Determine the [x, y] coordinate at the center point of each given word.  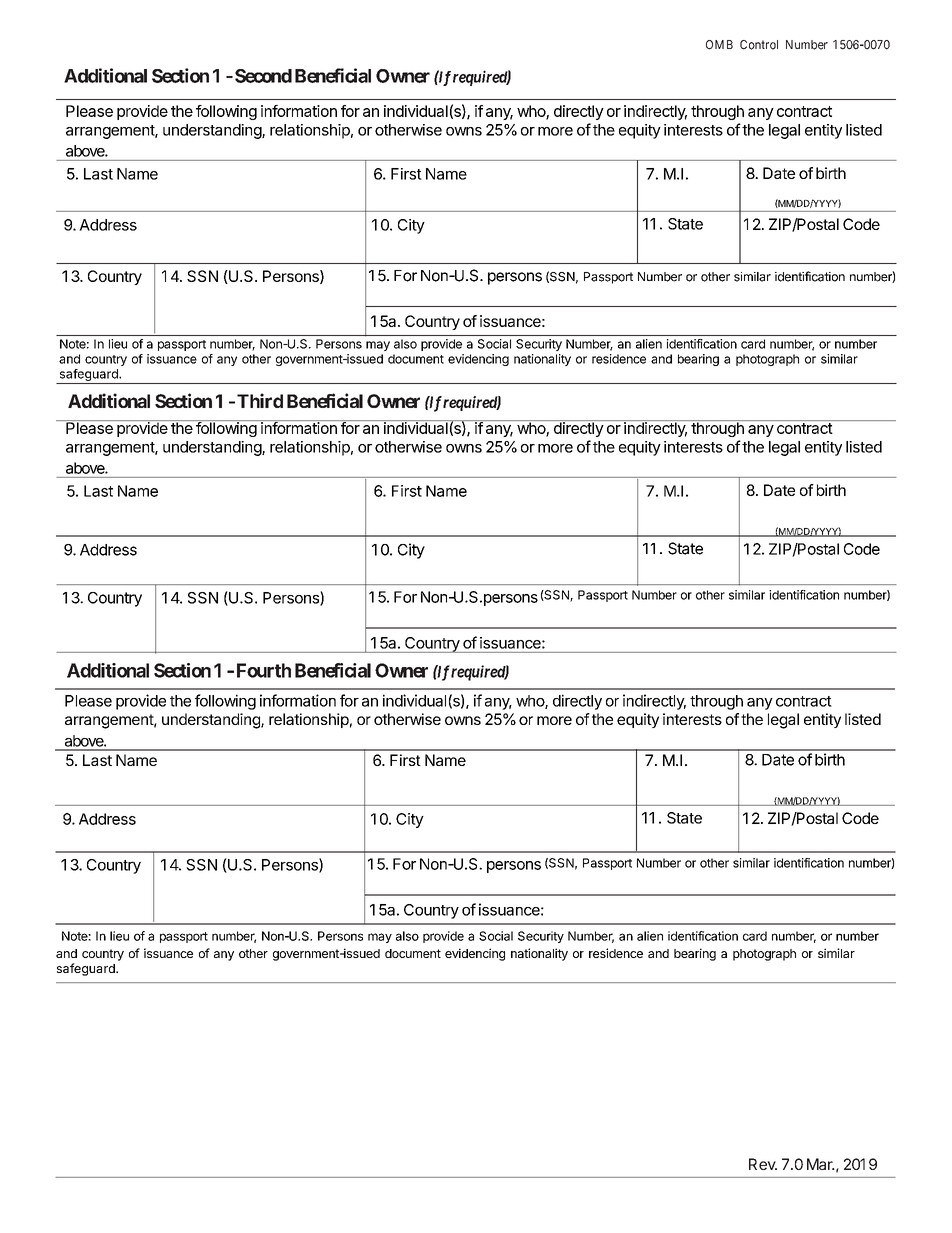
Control [759, 45]
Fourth [264, 670]
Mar [821, 1164]
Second [263, 76]
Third [260, 400]
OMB [719, 45]
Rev [763, 1164]
